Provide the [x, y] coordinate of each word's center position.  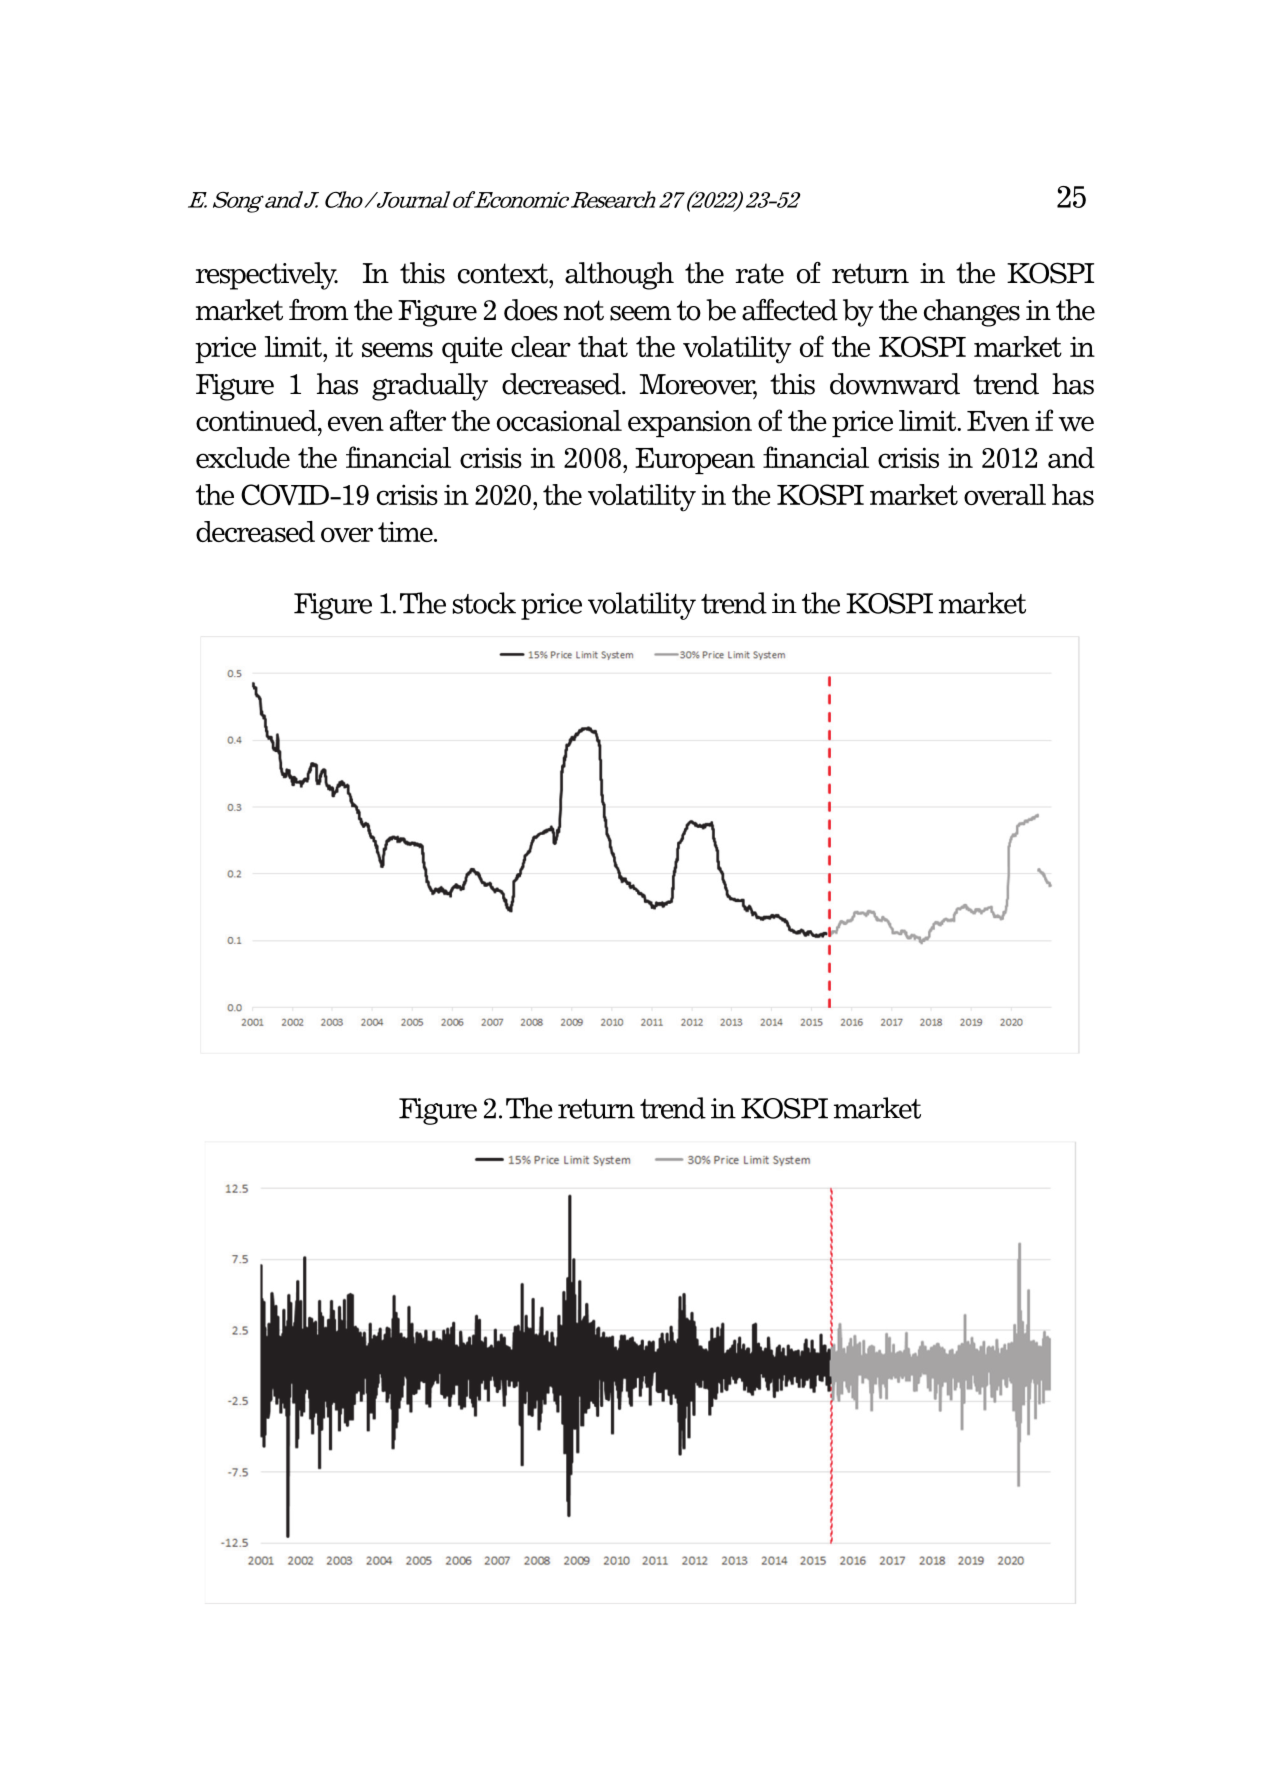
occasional [559, 420]
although [619, 276]
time [406, 531]
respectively [266, 276]
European [695, 460]
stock [484, 603]
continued [257, 420]
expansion [690, 423]
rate [759, 273]
